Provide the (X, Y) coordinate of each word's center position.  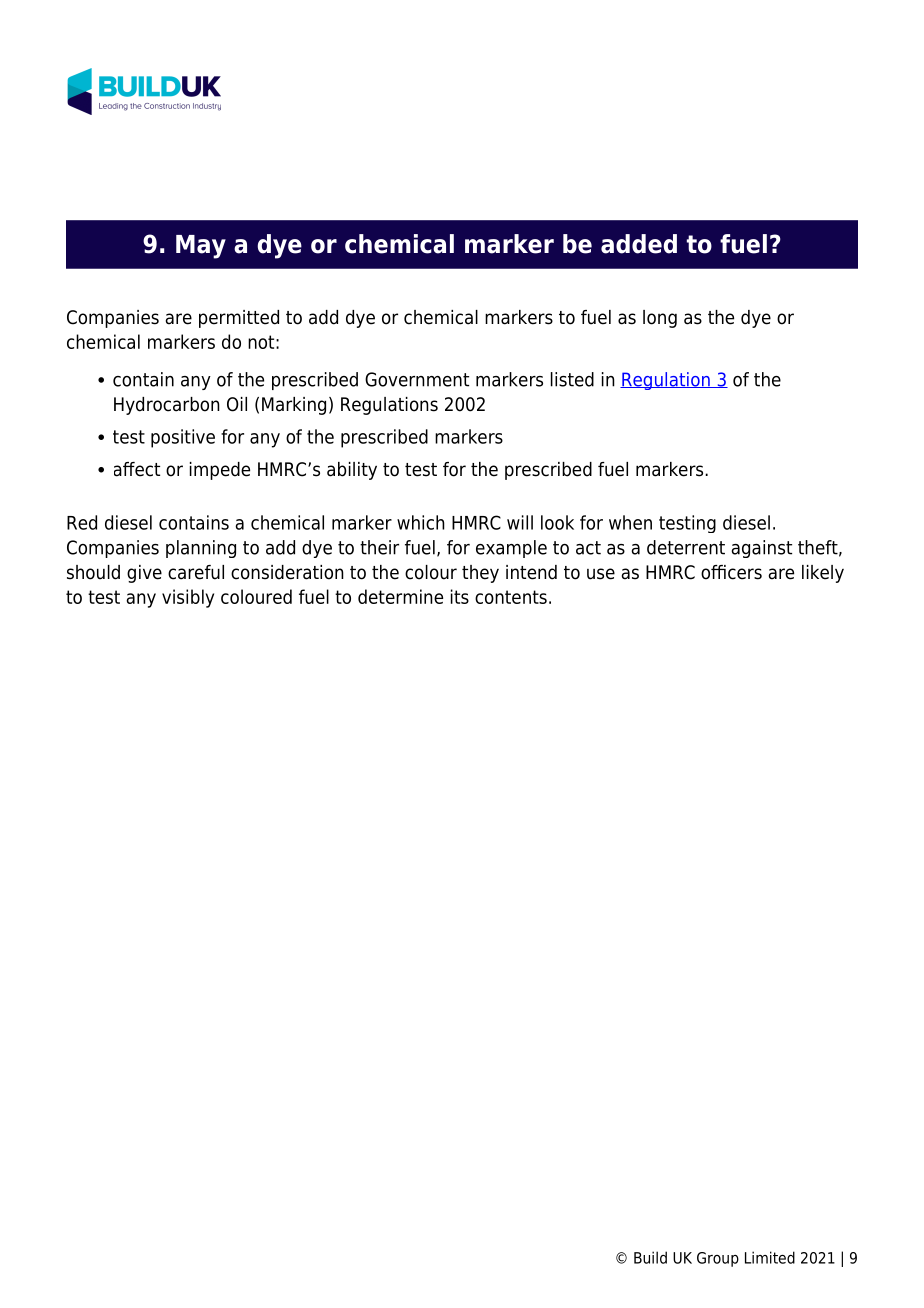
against (761, 549)
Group (718, 1259)
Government (417, 379)
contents (511, 597)
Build (650, 1257)
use (601, 574)
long (660, 319)
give (144, 574)
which (421, 522)
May (201, 247)
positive (183, 438)
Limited (770, 1257)
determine (400, 596)
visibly (188, 598)
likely (823, 574)
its (460, 596)
